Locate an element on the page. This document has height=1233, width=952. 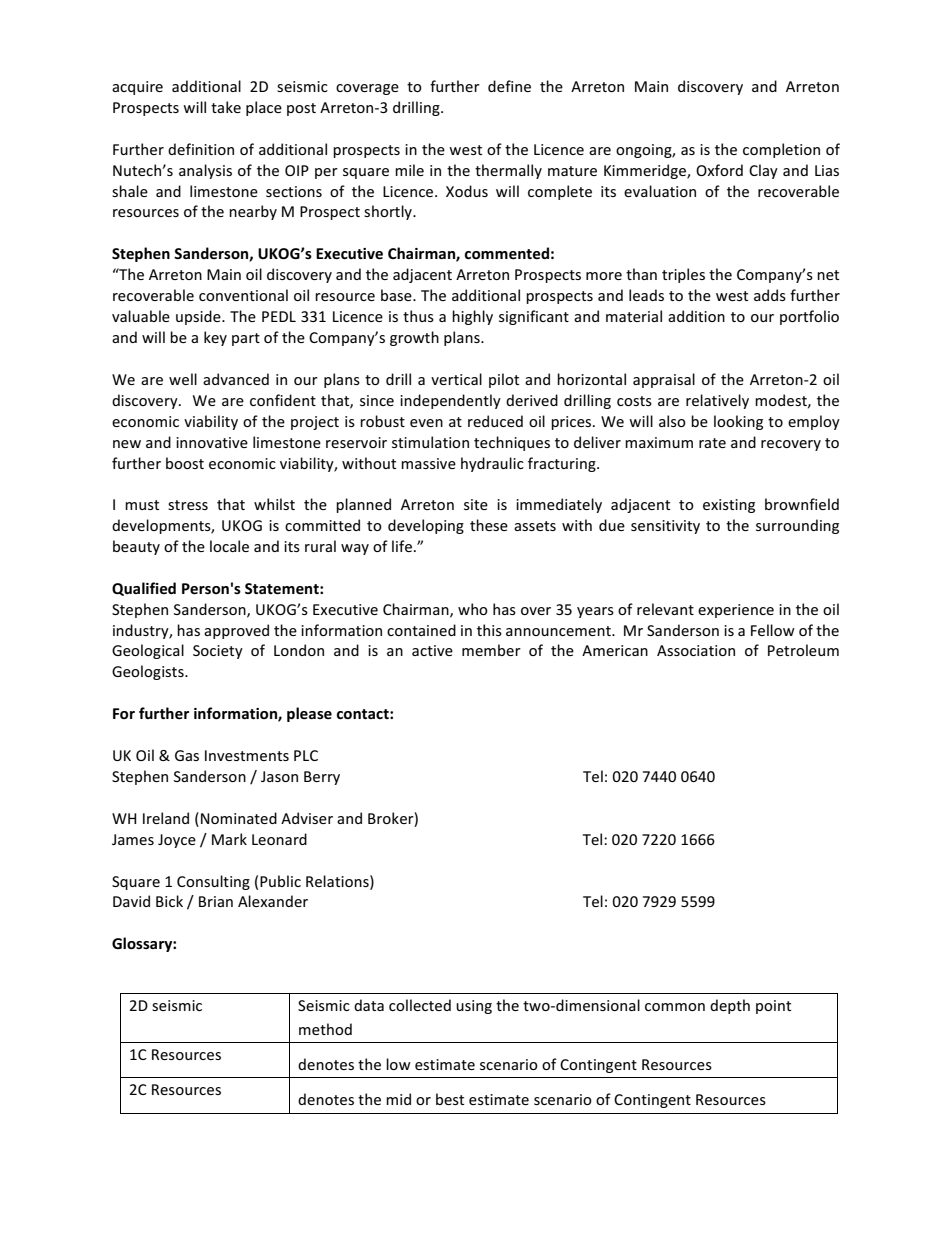
innovative is located at coordinates (212, 442).
